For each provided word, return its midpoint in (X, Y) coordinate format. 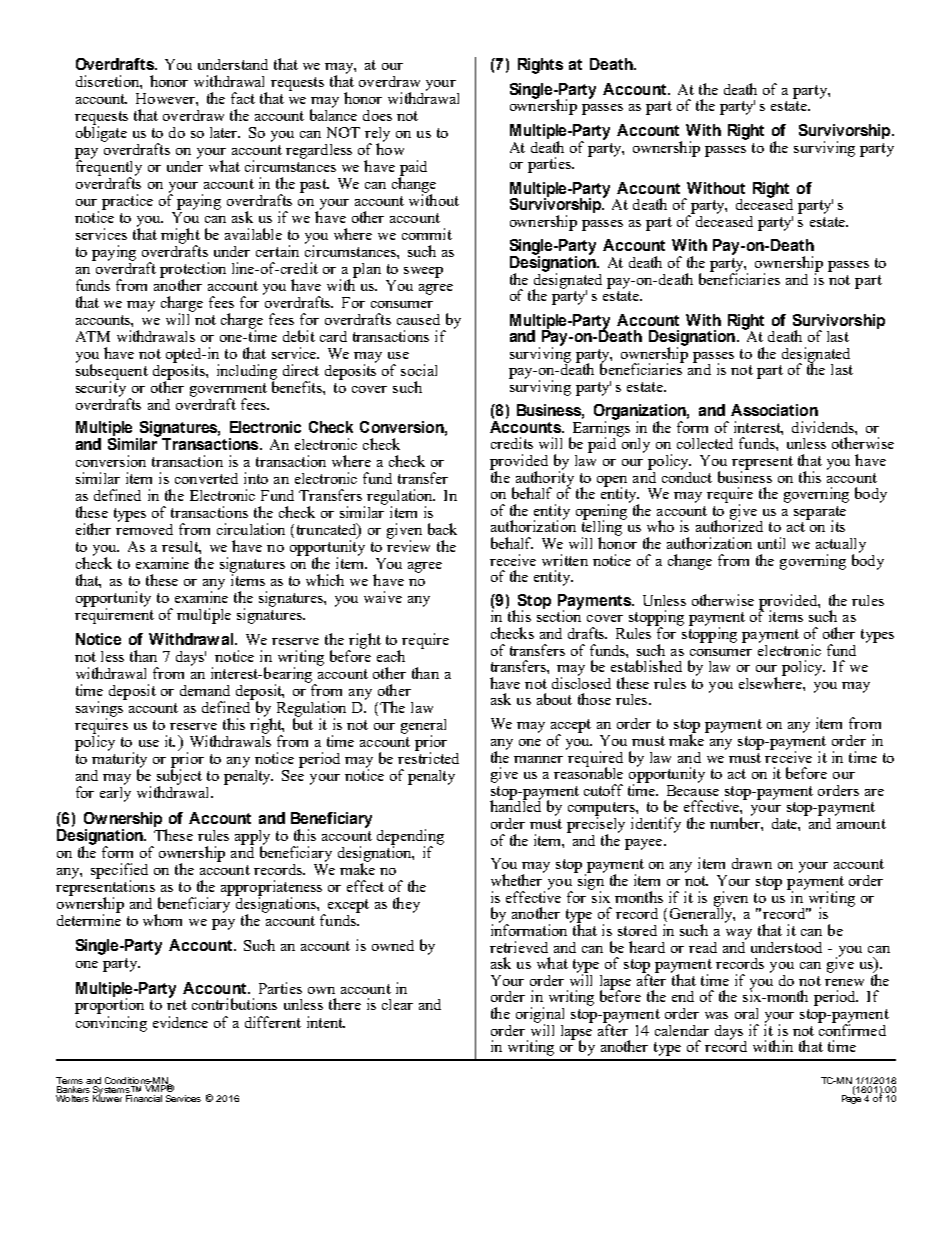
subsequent (112, 372)
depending (410, 838)
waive (383, 597)
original (540, 1016)
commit (427, 234)
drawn (752, 863)
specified (119, 872)
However (166, 98)
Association (774, 410)
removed (144, 528)
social (419, 370)
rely (377, 135)
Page (851, 1098)
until (771, 543)
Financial (144, 1098)
